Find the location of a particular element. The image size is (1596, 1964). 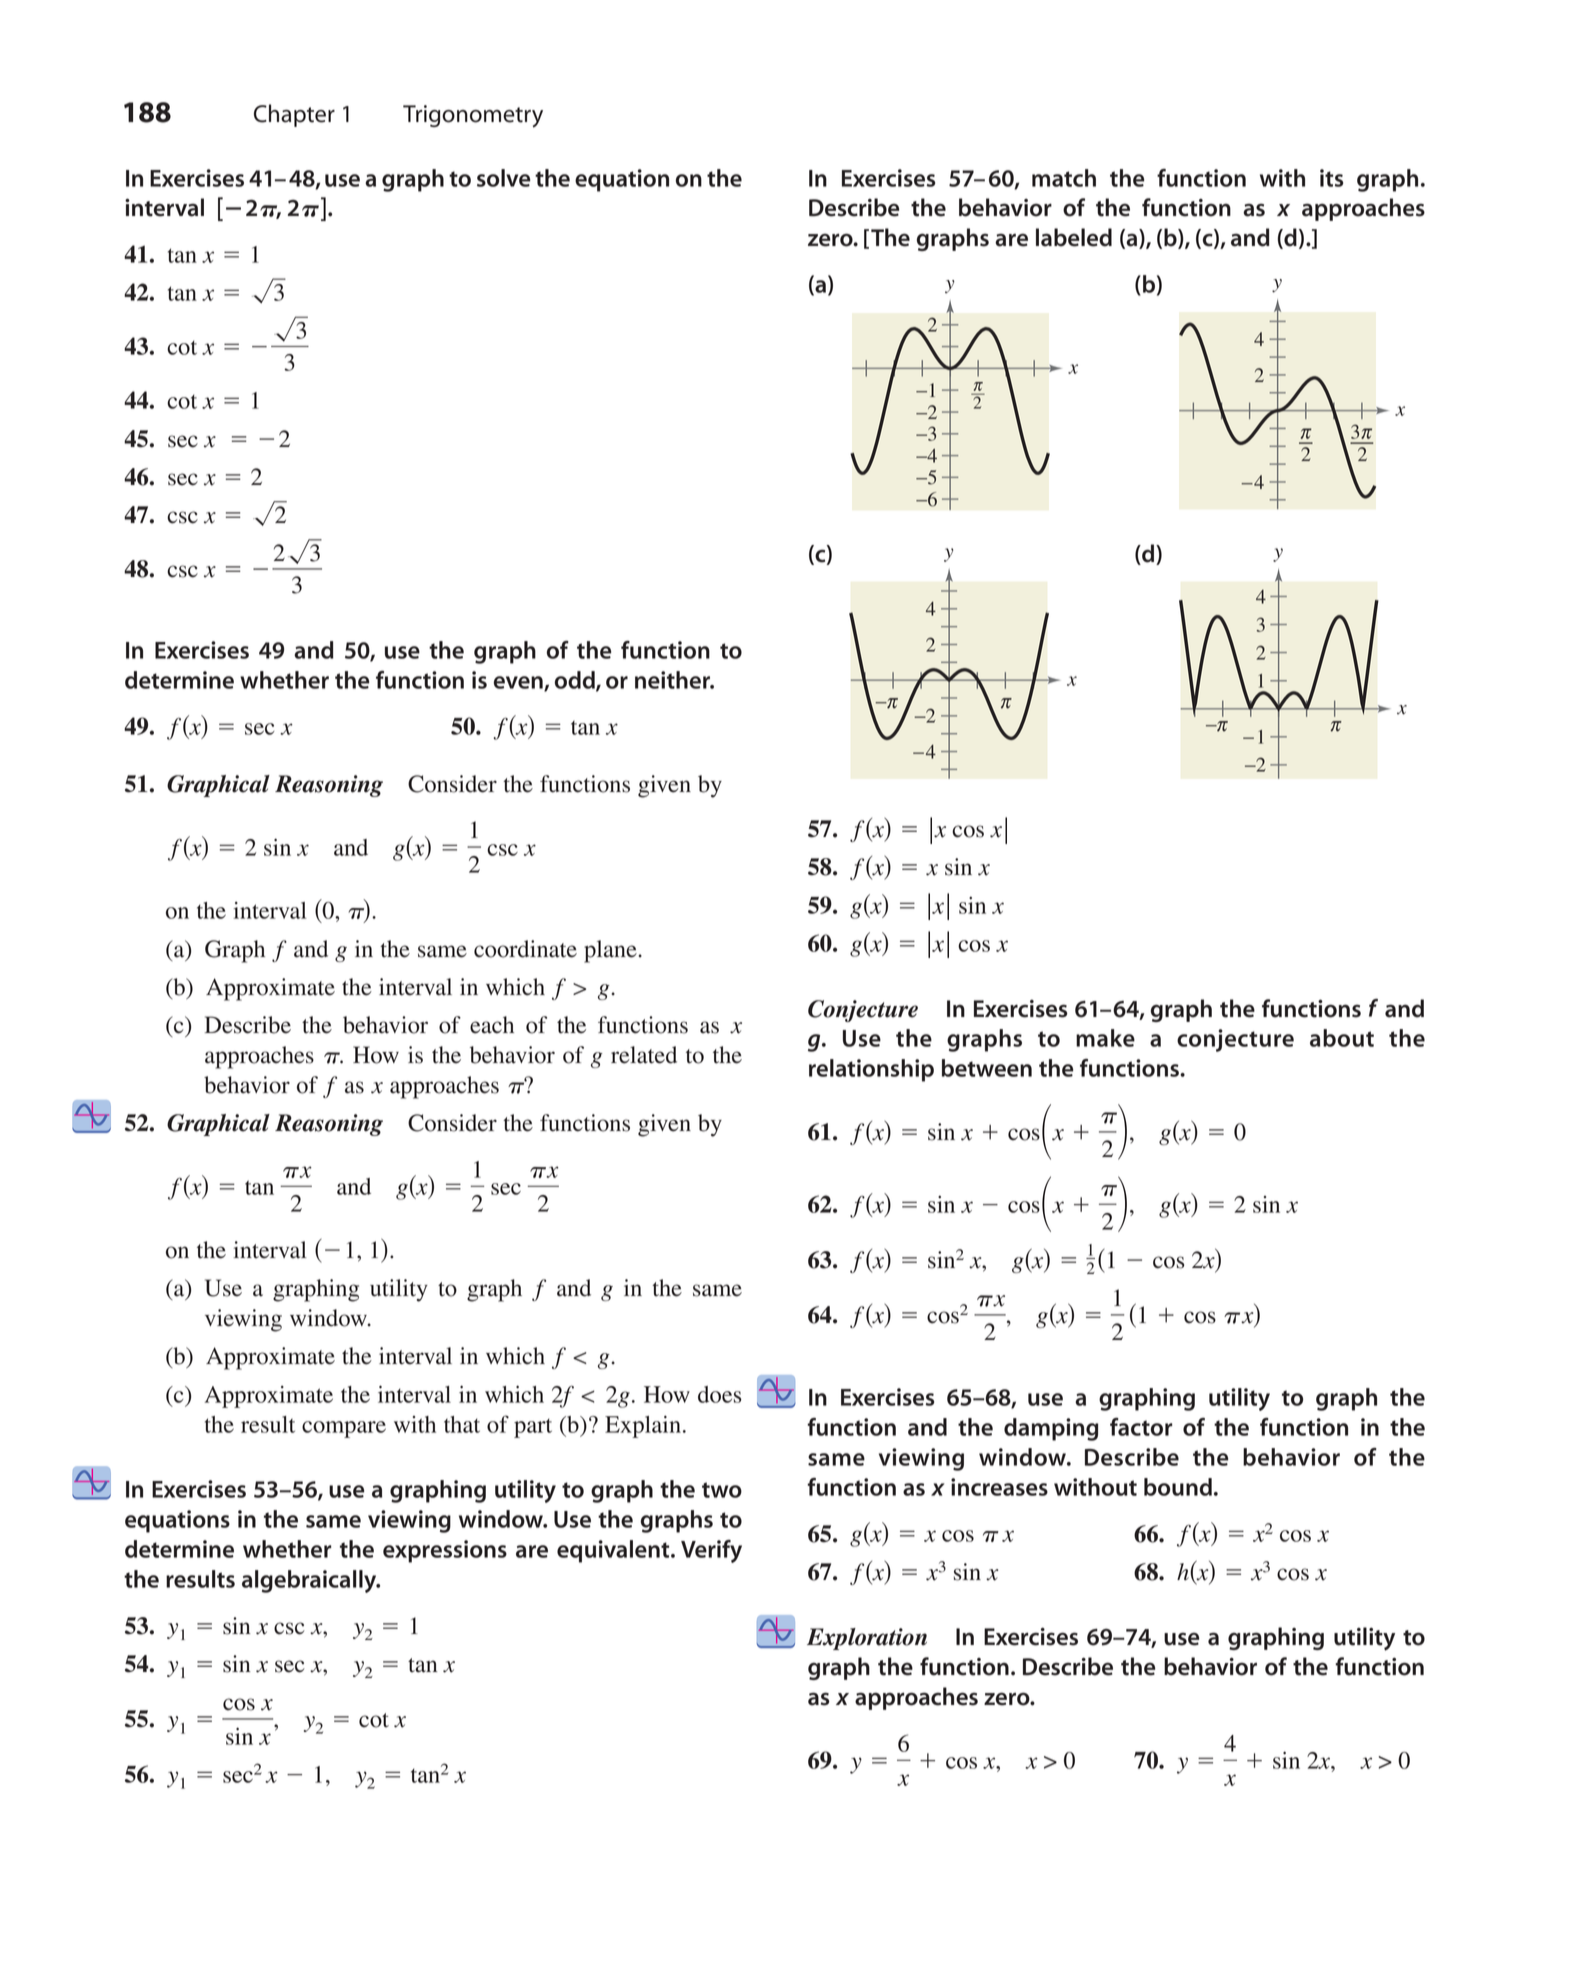

plane is located at coordinates (611, 951).
